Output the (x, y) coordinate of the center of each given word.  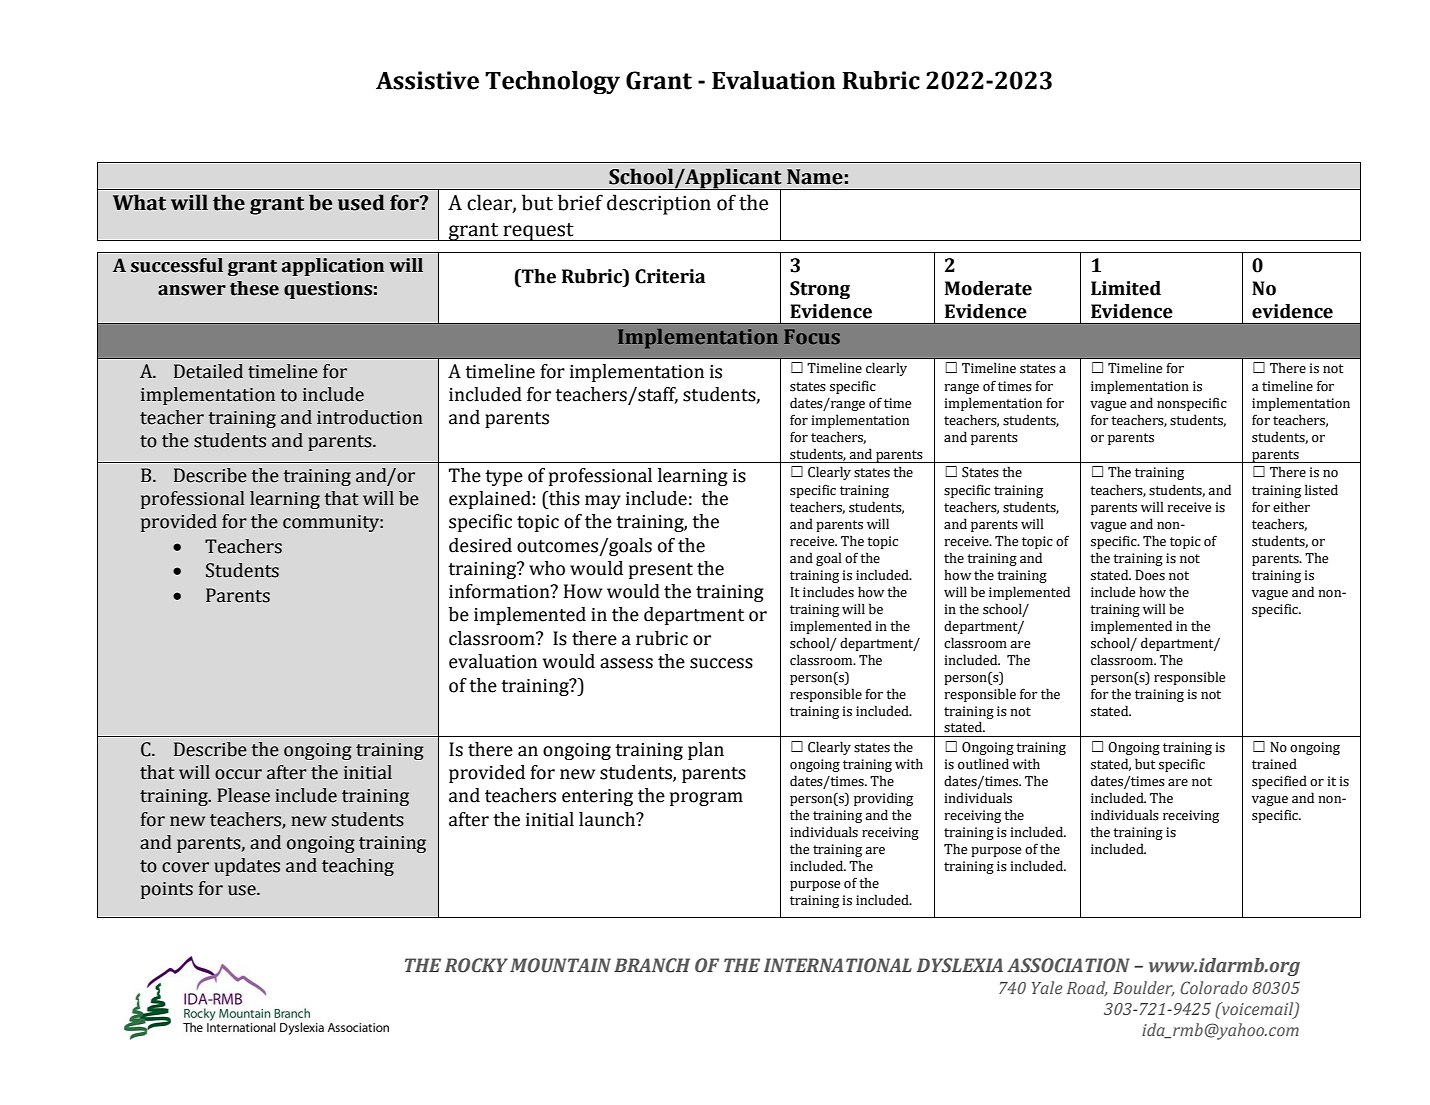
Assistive (427, 80)
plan (706, 751)
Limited (1126, 288)
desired (480, 545)
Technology (552, 82)
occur (238, 774)
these (254, 288)
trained (1274, 764)
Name (815, 177)
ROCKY (476, 965)
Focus (812, 336)
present (661, 571)
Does (1150, 575)
